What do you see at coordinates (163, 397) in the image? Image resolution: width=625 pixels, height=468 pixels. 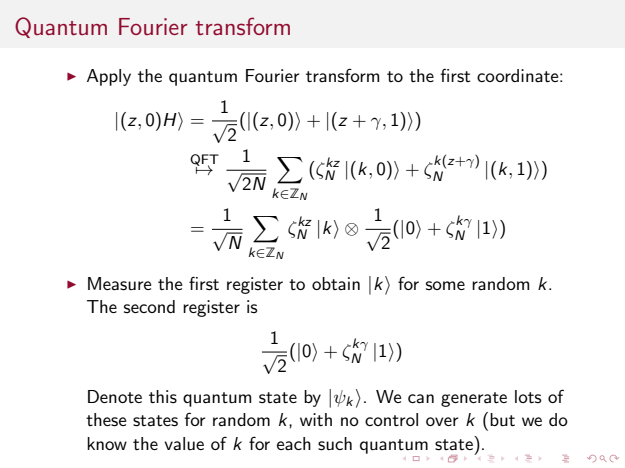 I see `this` at bounding box center [163, 397].
